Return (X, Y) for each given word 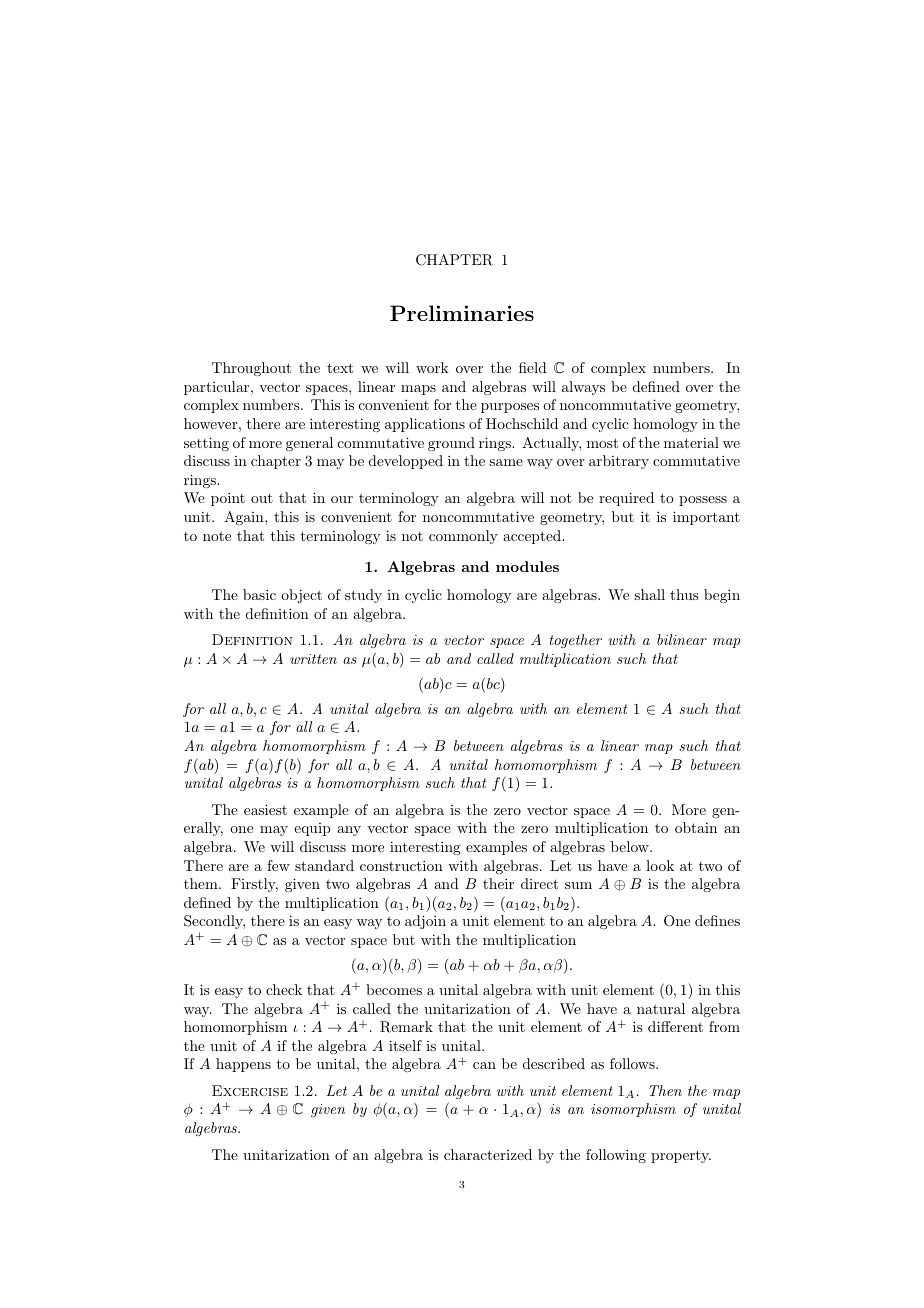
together (575, 641)
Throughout (251, 369)
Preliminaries (462, 313)
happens (243, 1065)
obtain (696, 827)
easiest (265, 809)
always (583, 388)
